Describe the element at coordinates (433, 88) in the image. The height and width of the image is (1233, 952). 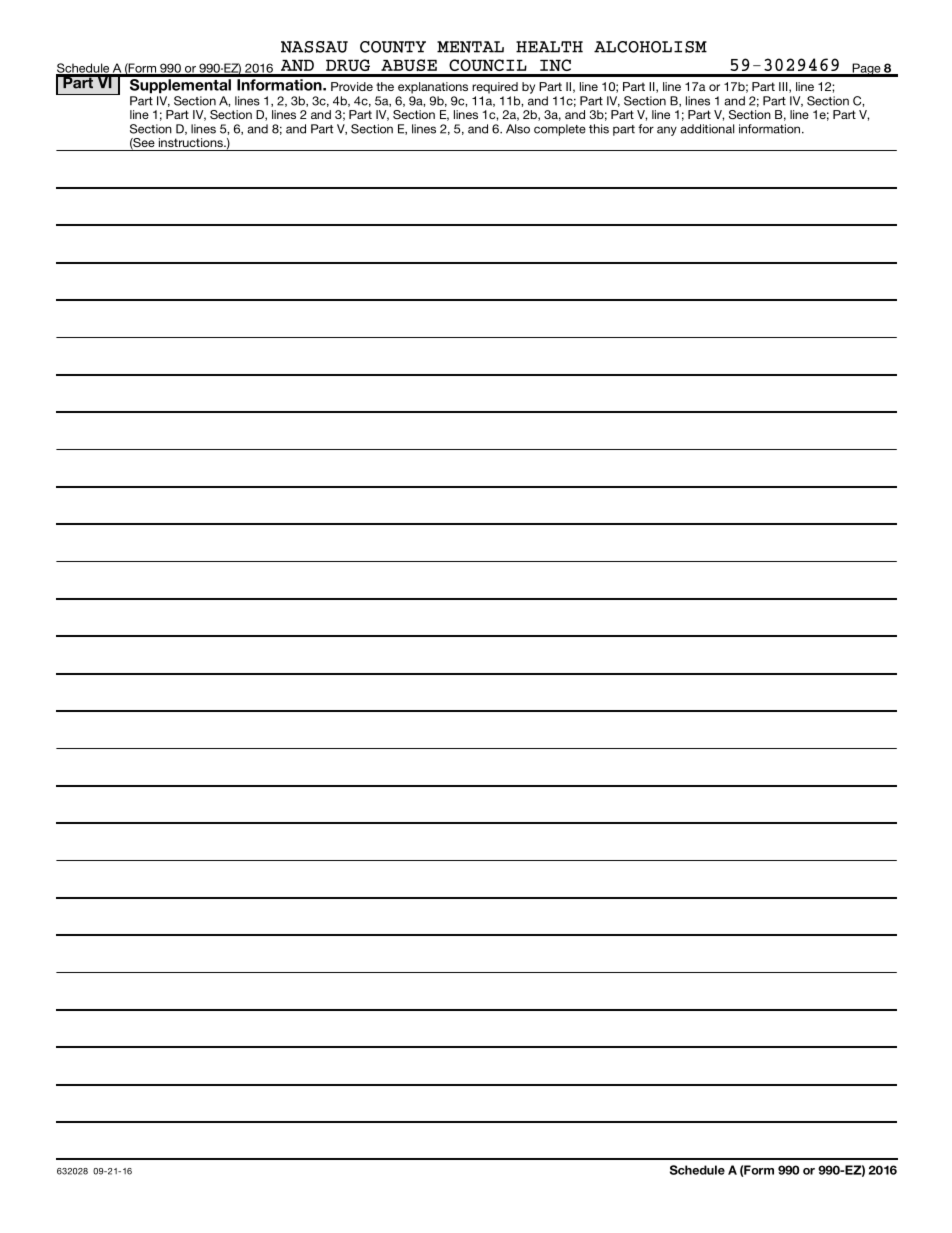
I see `explanations` at that location.
